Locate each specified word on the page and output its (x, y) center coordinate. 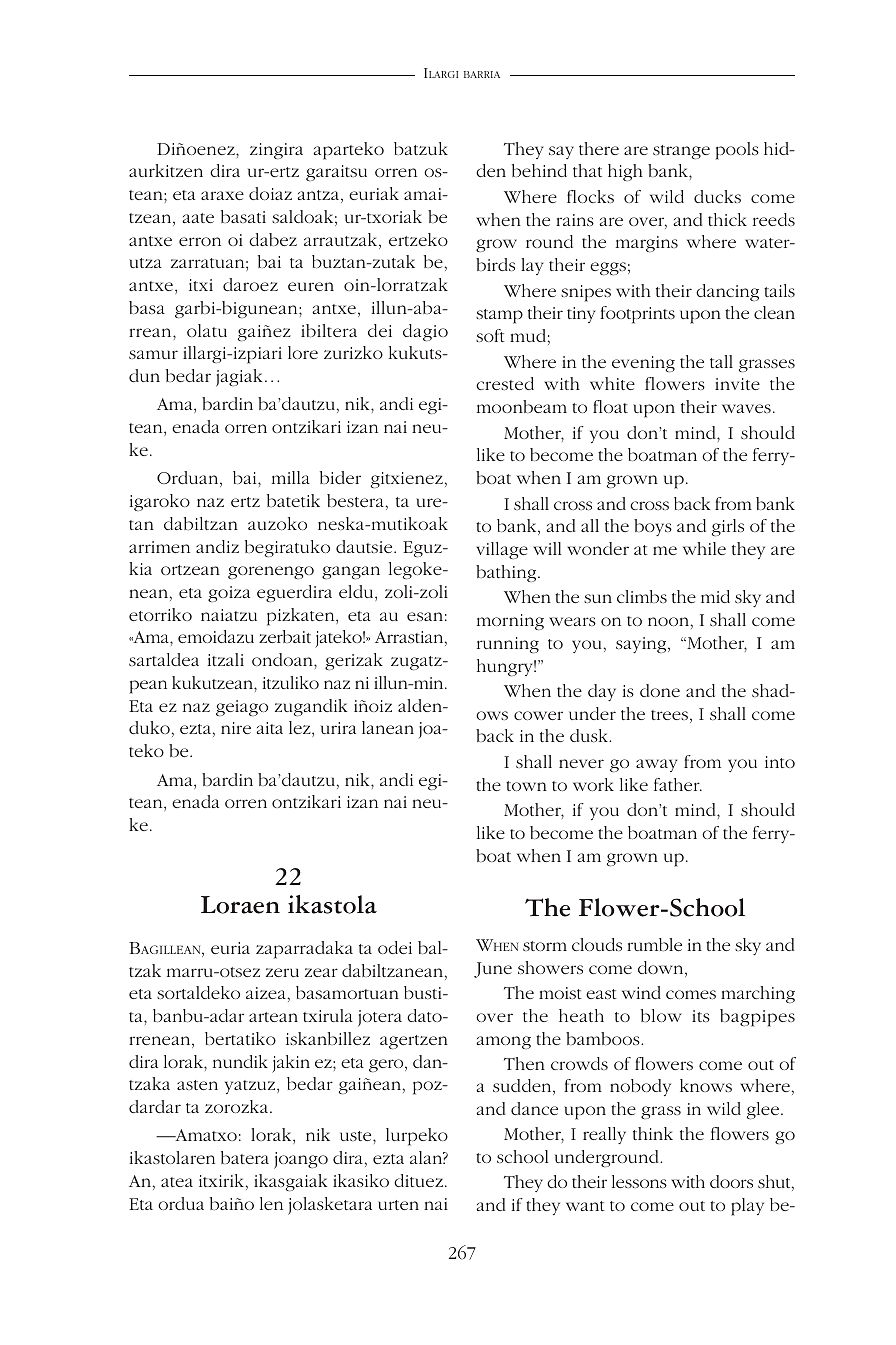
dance (534, 1108)
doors (731, 1181)
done (660, 690)
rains (575, 220)
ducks (717, 196)
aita (269, 728)
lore (303, 352)
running (508, 645)
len (271, 1203)
